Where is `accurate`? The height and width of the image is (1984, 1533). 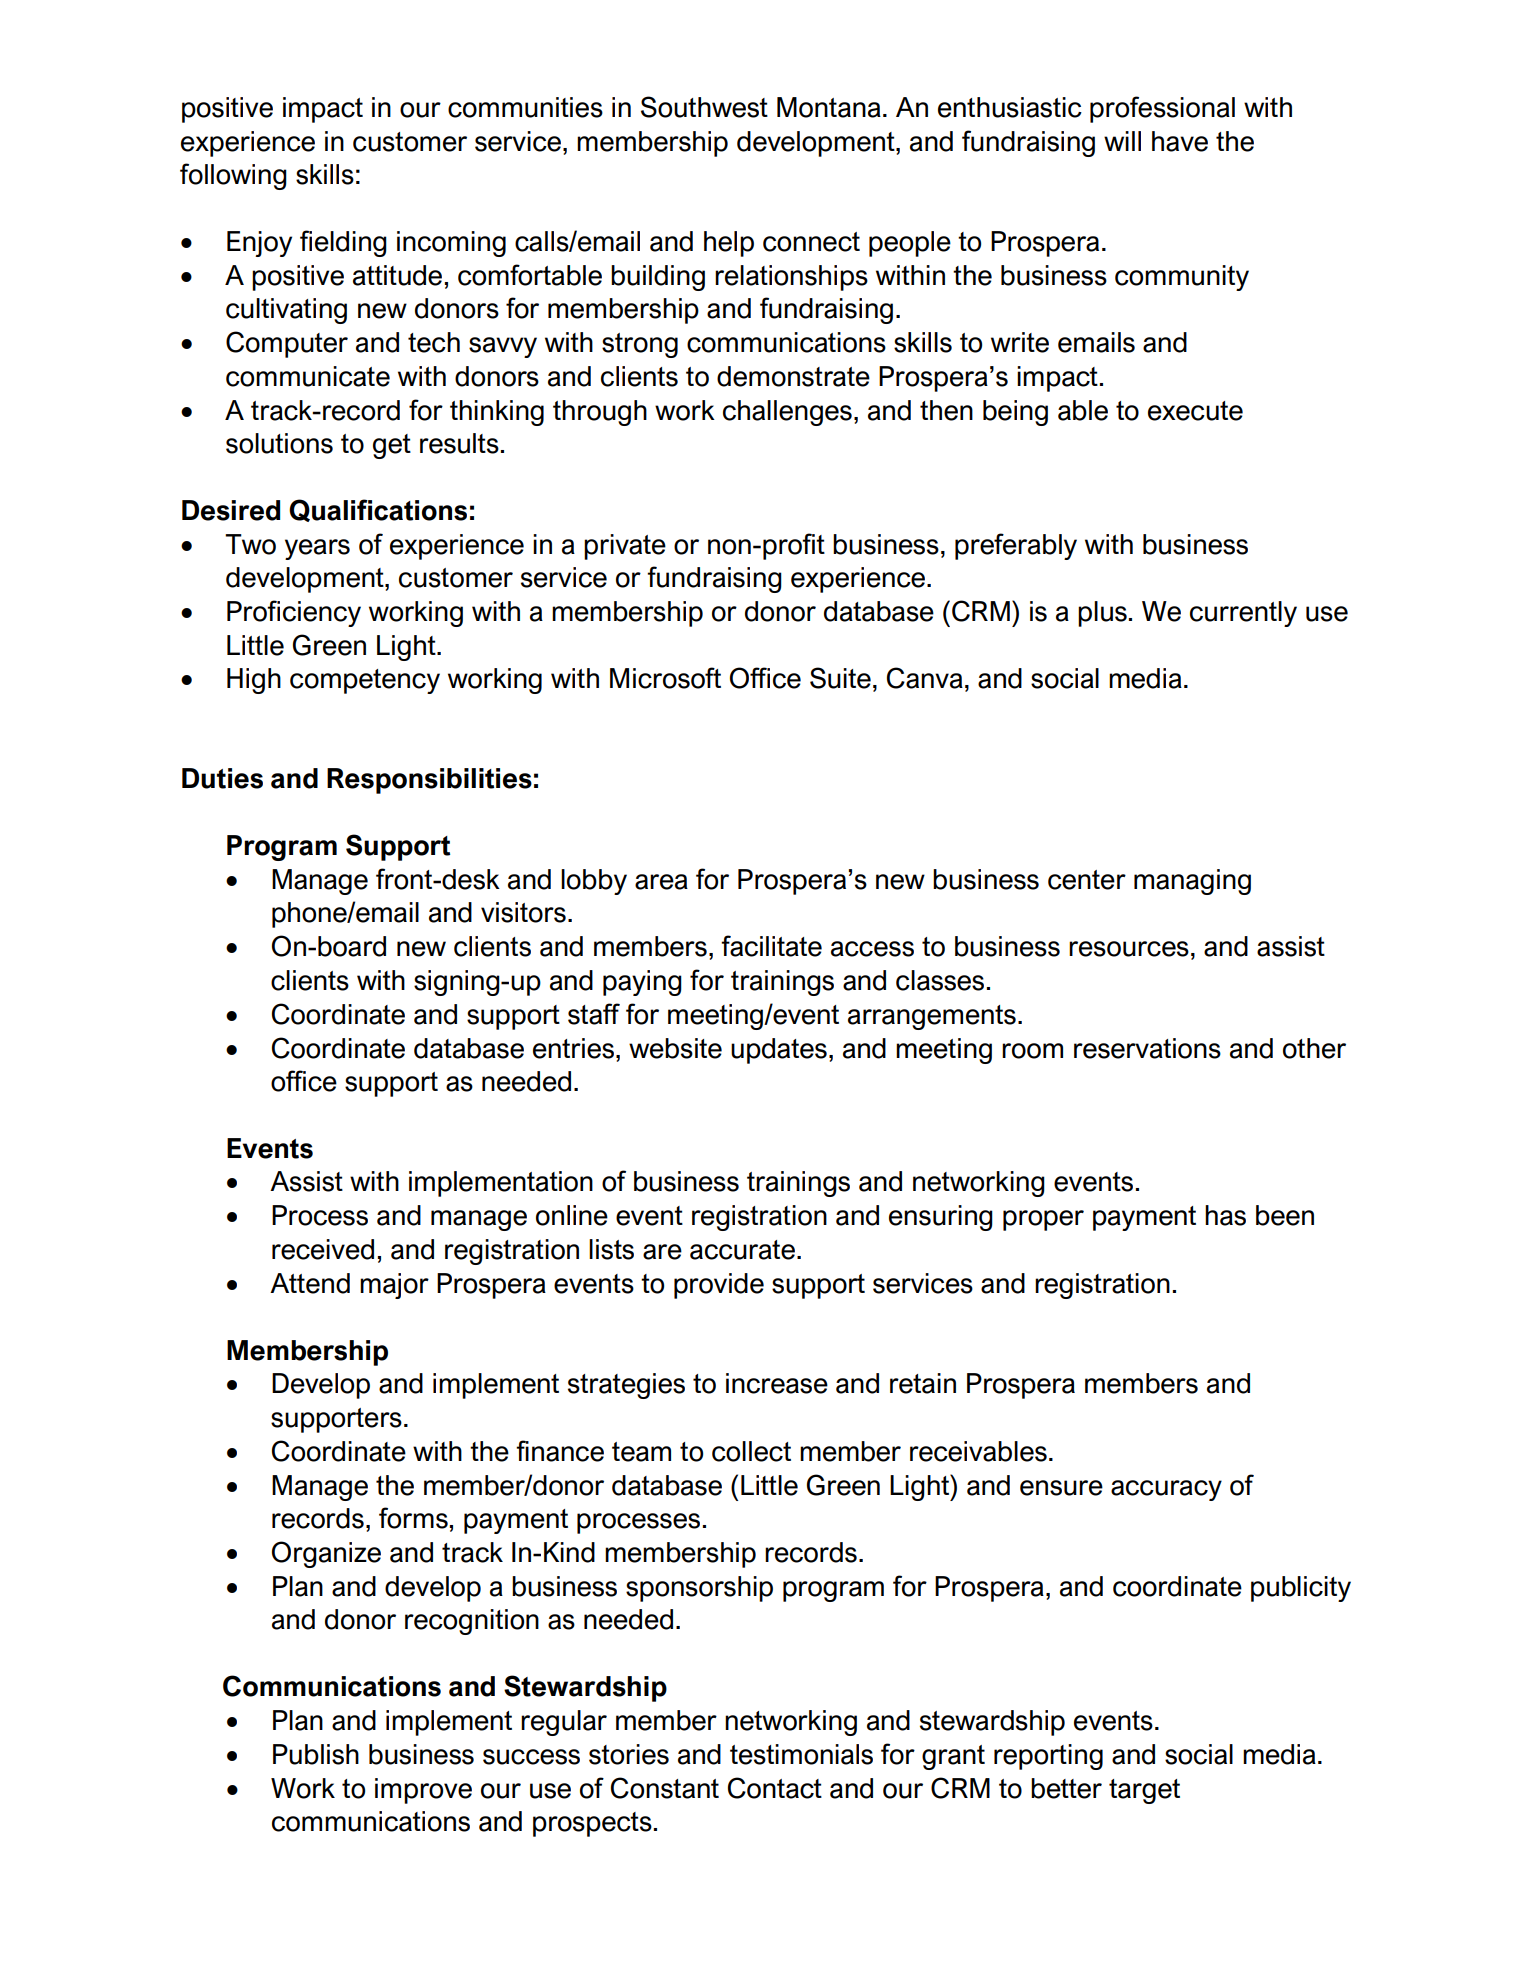
accurate is located at coordinates (742, 1250).
